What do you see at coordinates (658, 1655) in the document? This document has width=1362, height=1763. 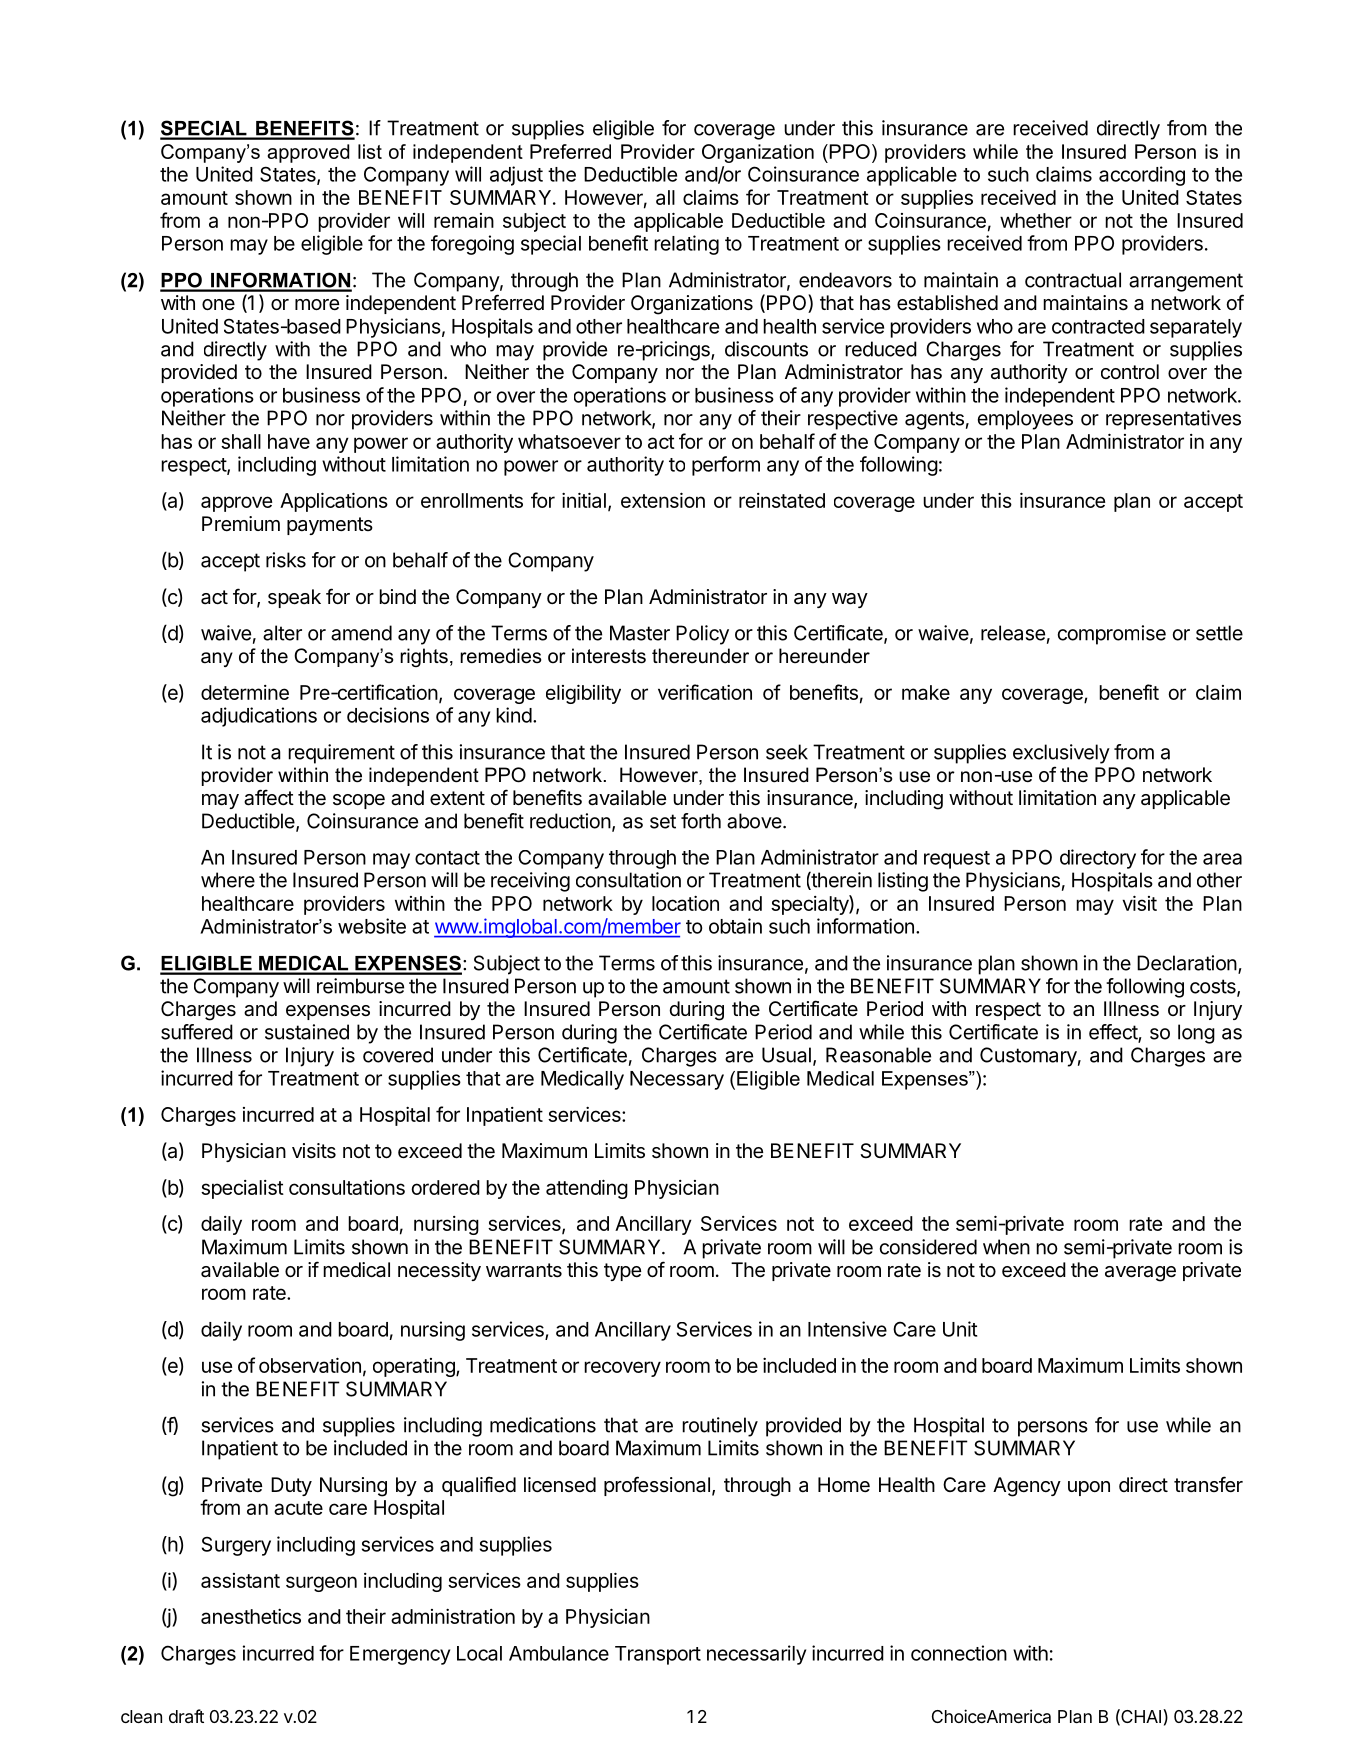 I see `Transport` at bounding box center [658, 1655].
